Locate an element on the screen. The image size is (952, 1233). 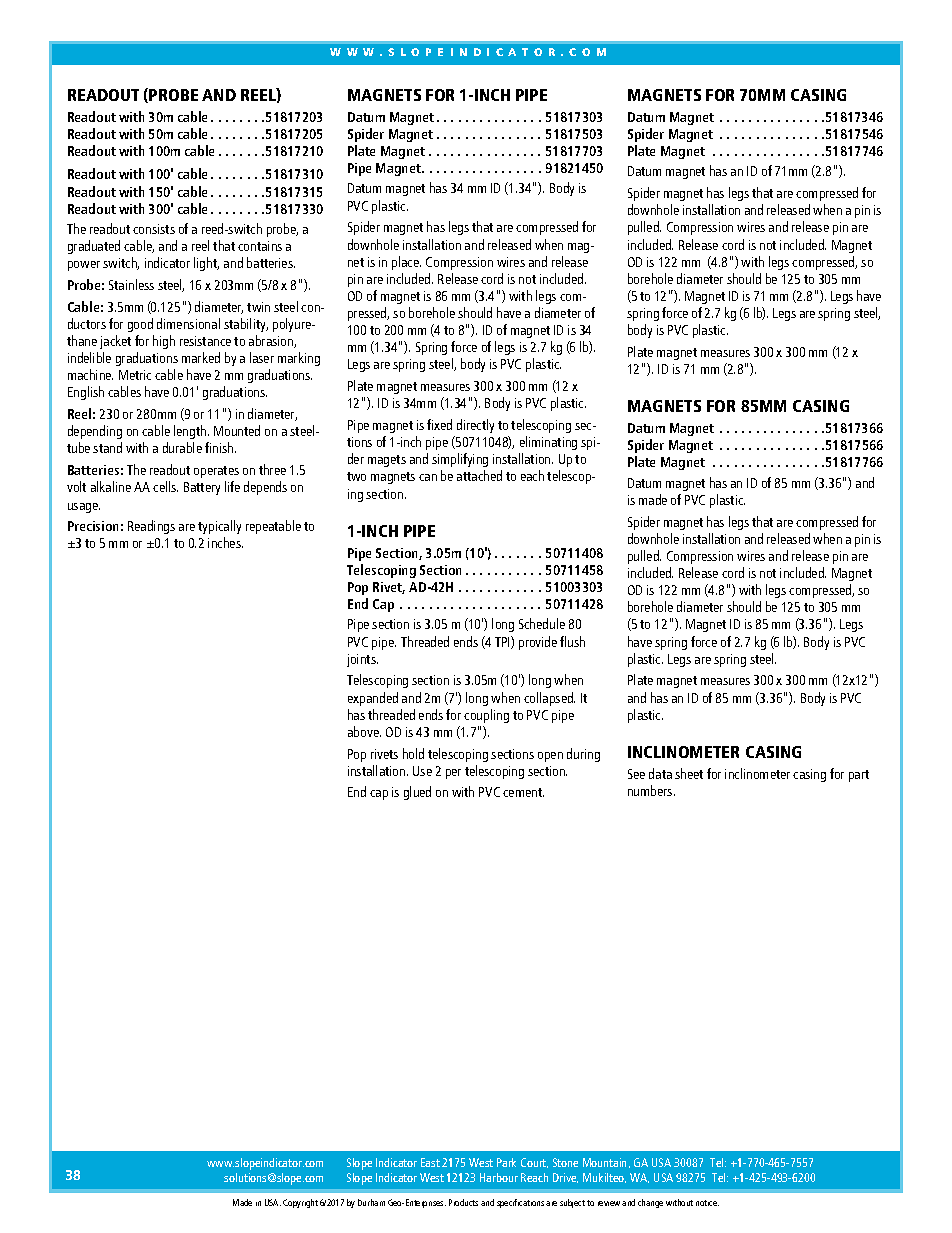
glued is located at coordinates (417, 793).
